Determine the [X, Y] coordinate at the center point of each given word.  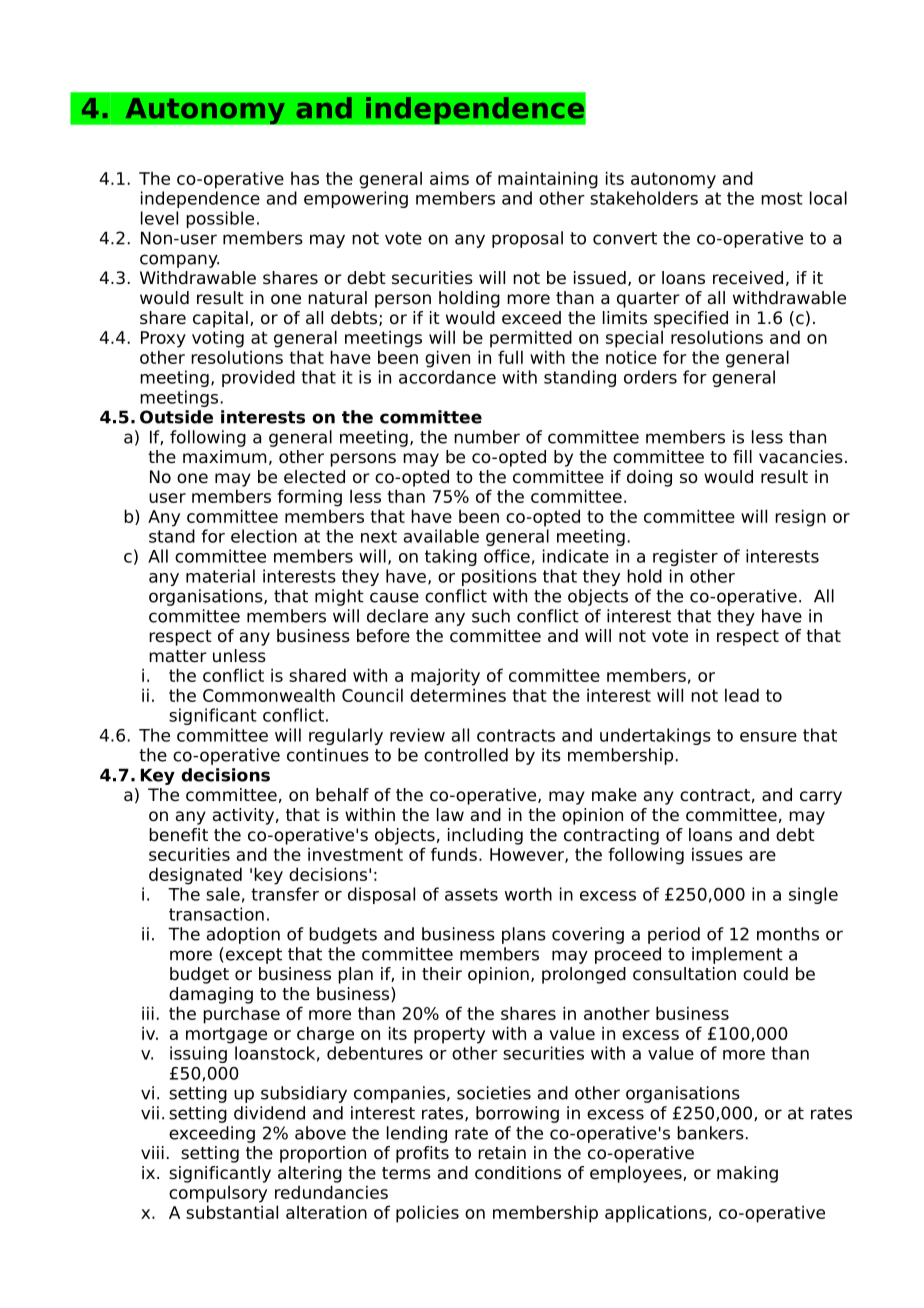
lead [742, 695]
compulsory [218, 1194]
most [782, 198]
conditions [518, 1173]
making [747, 1174]
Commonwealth [269, 695]
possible [220, 219]
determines [458, 695]
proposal [527, 239]
